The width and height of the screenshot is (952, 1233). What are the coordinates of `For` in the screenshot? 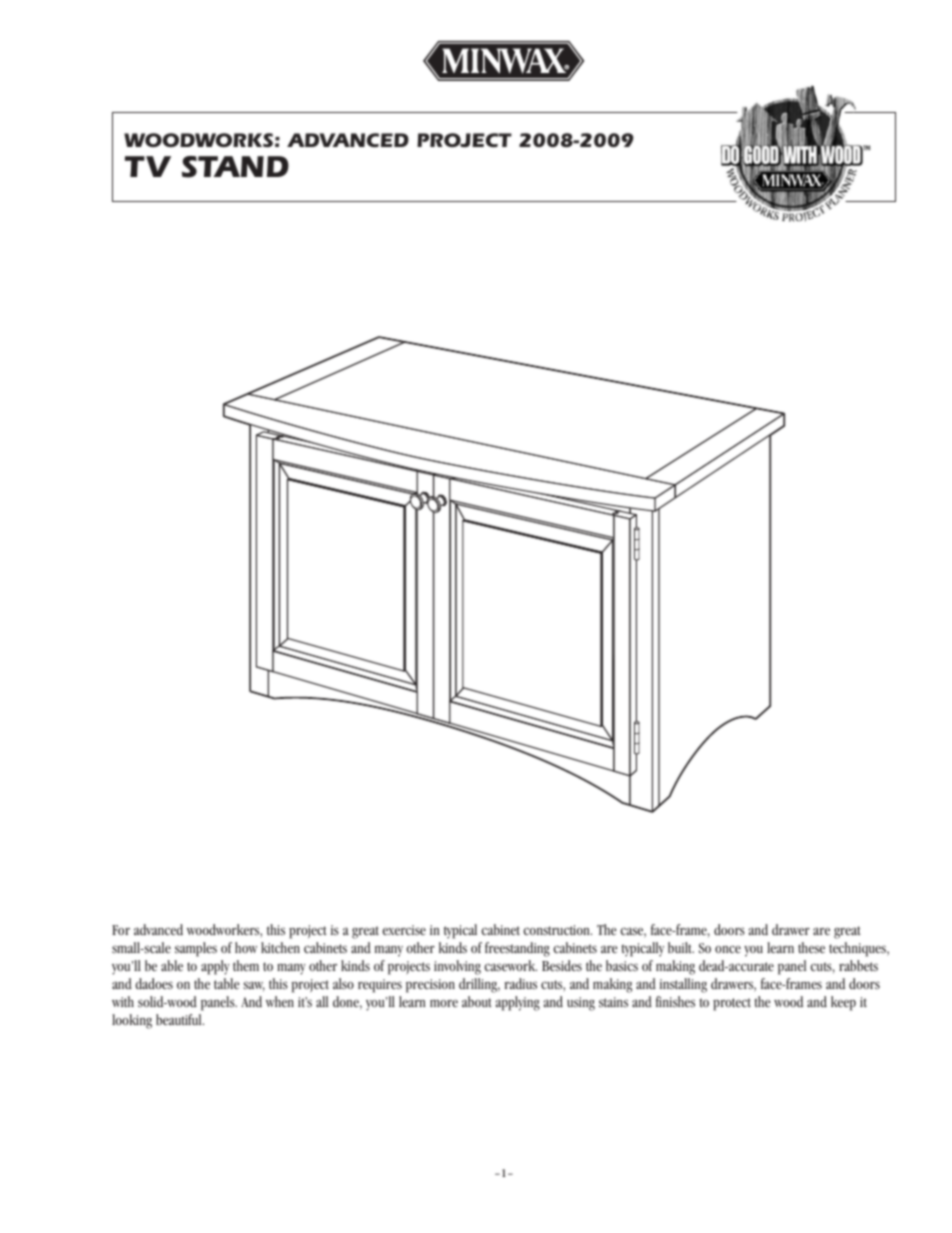 It's located at (121, 930).
